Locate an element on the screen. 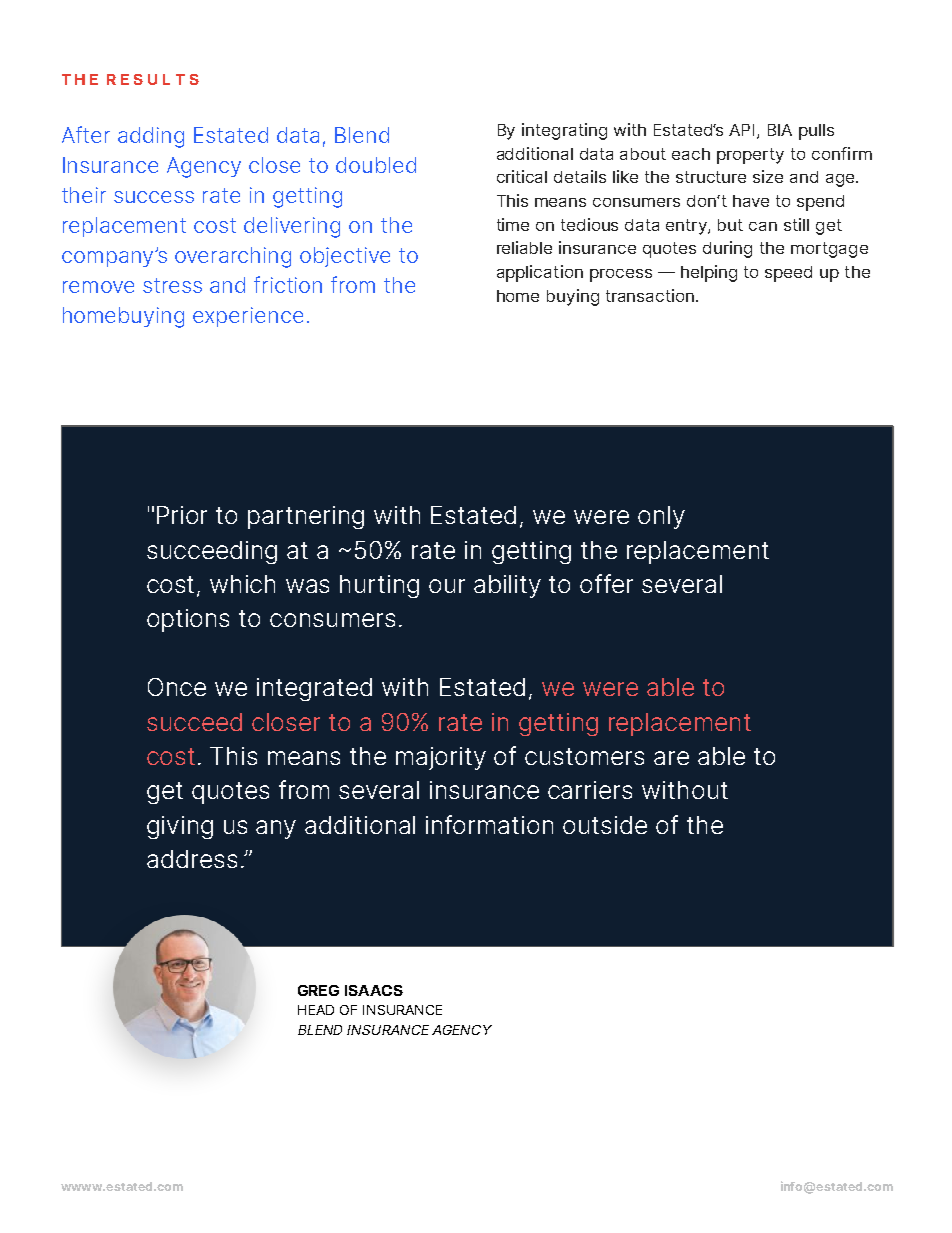 This screenshot has height=1233, width=952. transaction is located at coordinates (651, 295).
